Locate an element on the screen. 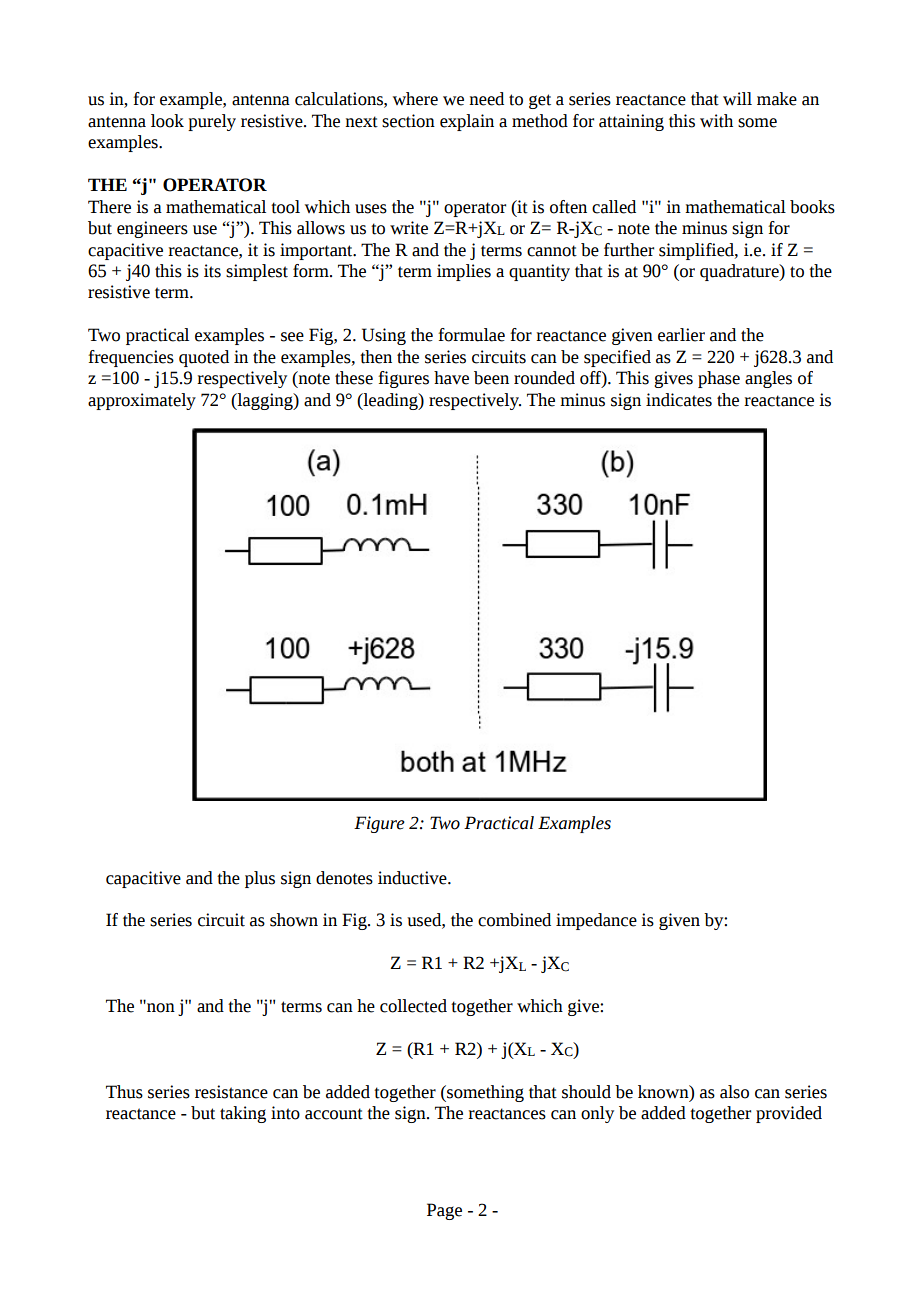 The image size is (924, 1308). explain is located at coordinates (467, 122).
